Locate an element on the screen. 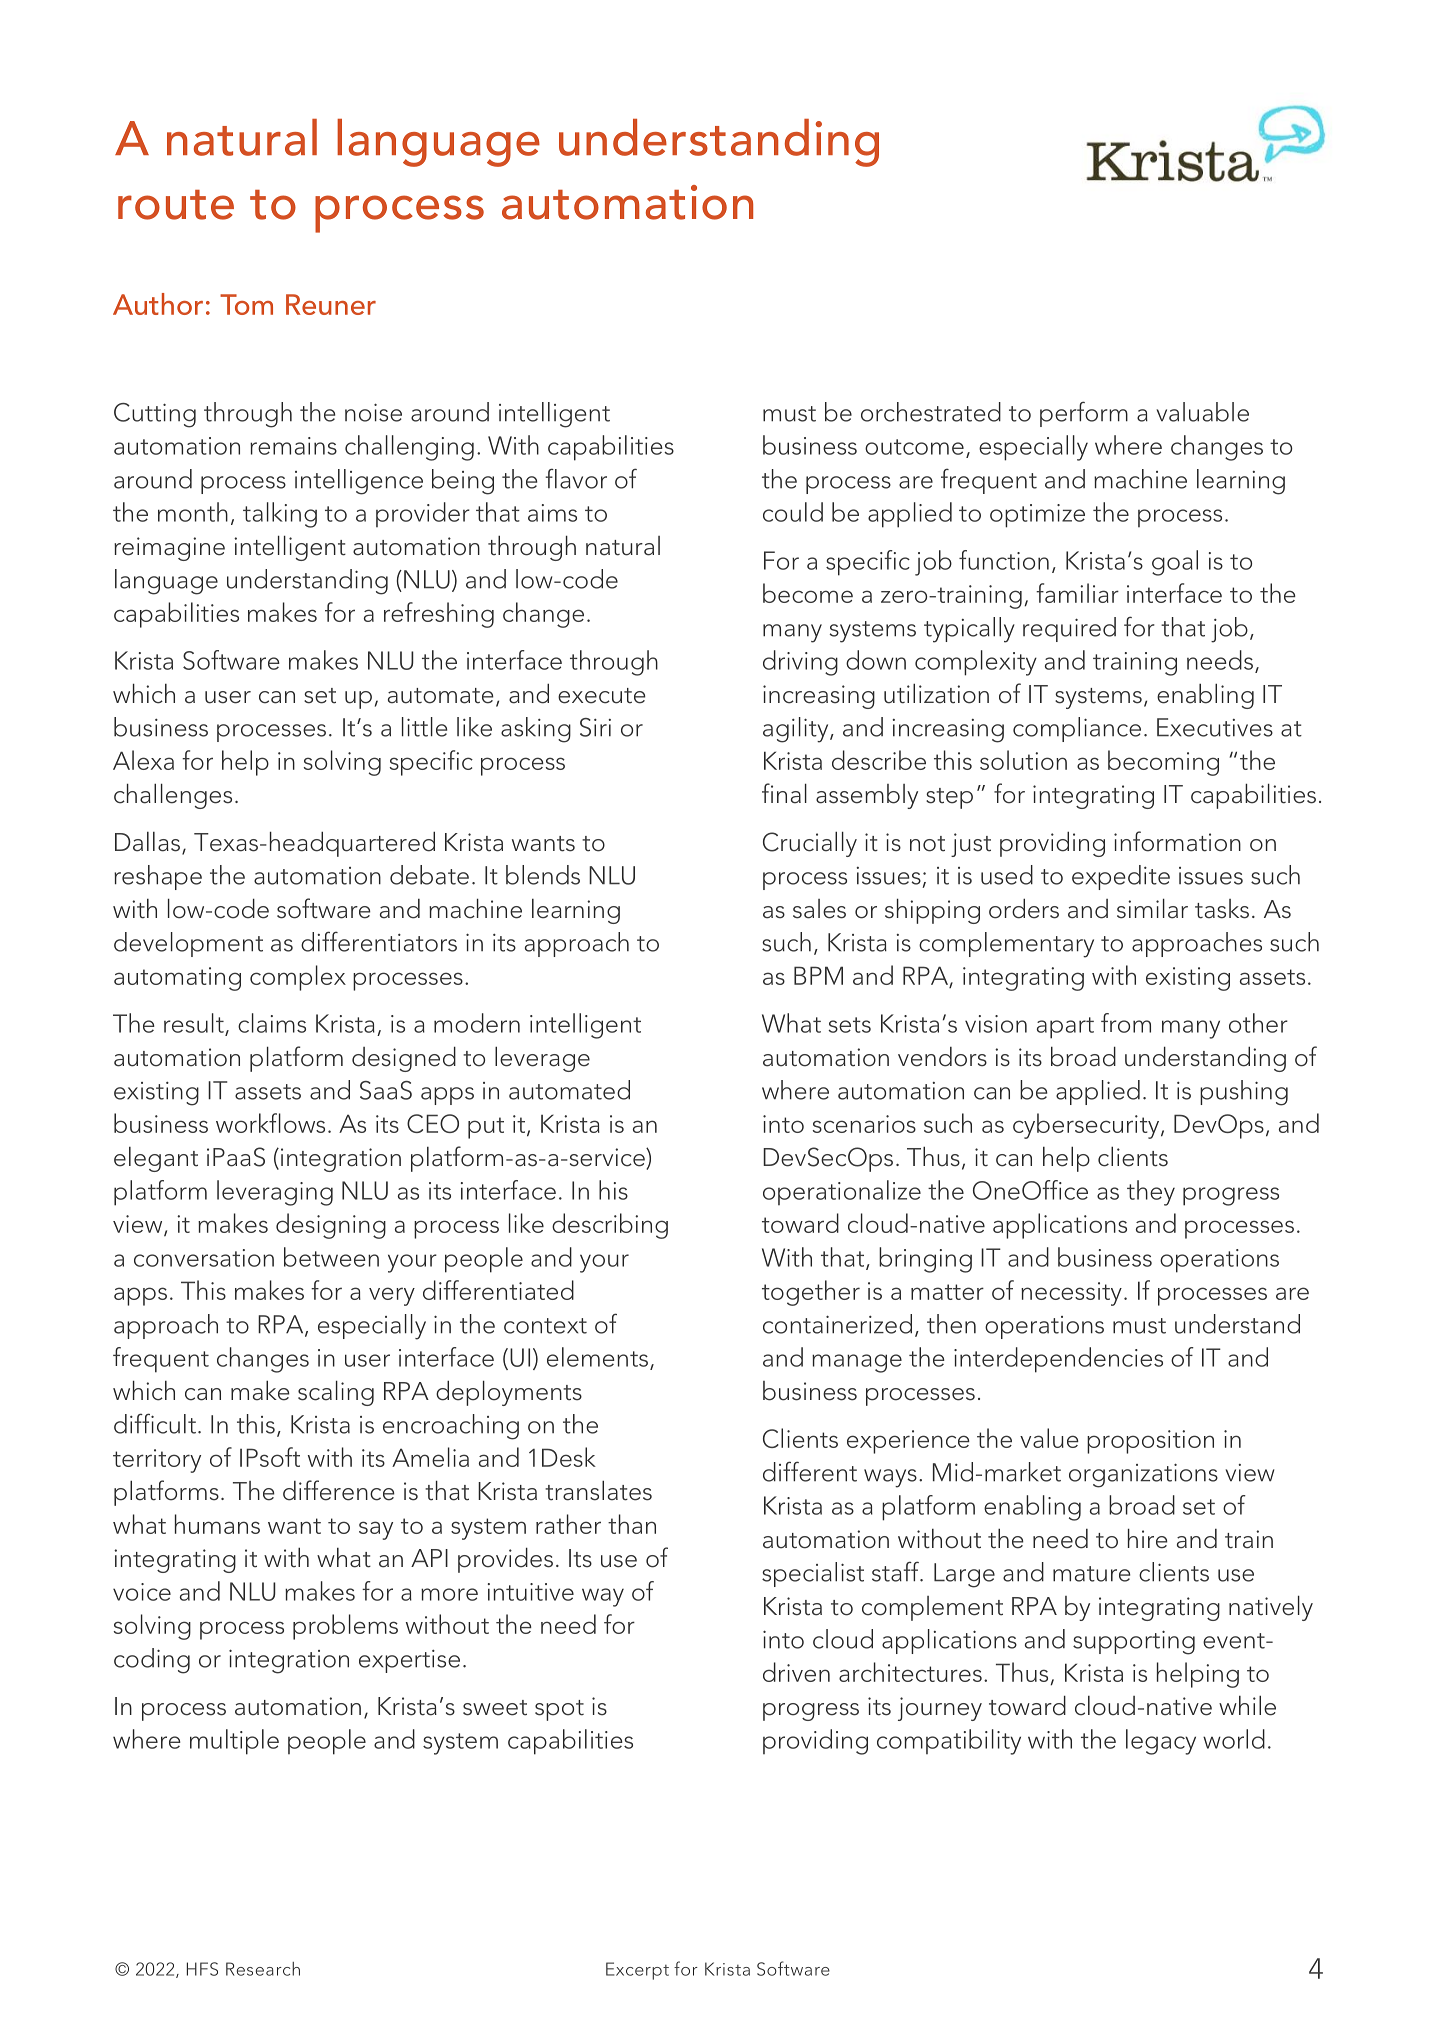 The height and width of the screenshot is (2029, 1433). workflows is located at coordinates (270, 1123).
